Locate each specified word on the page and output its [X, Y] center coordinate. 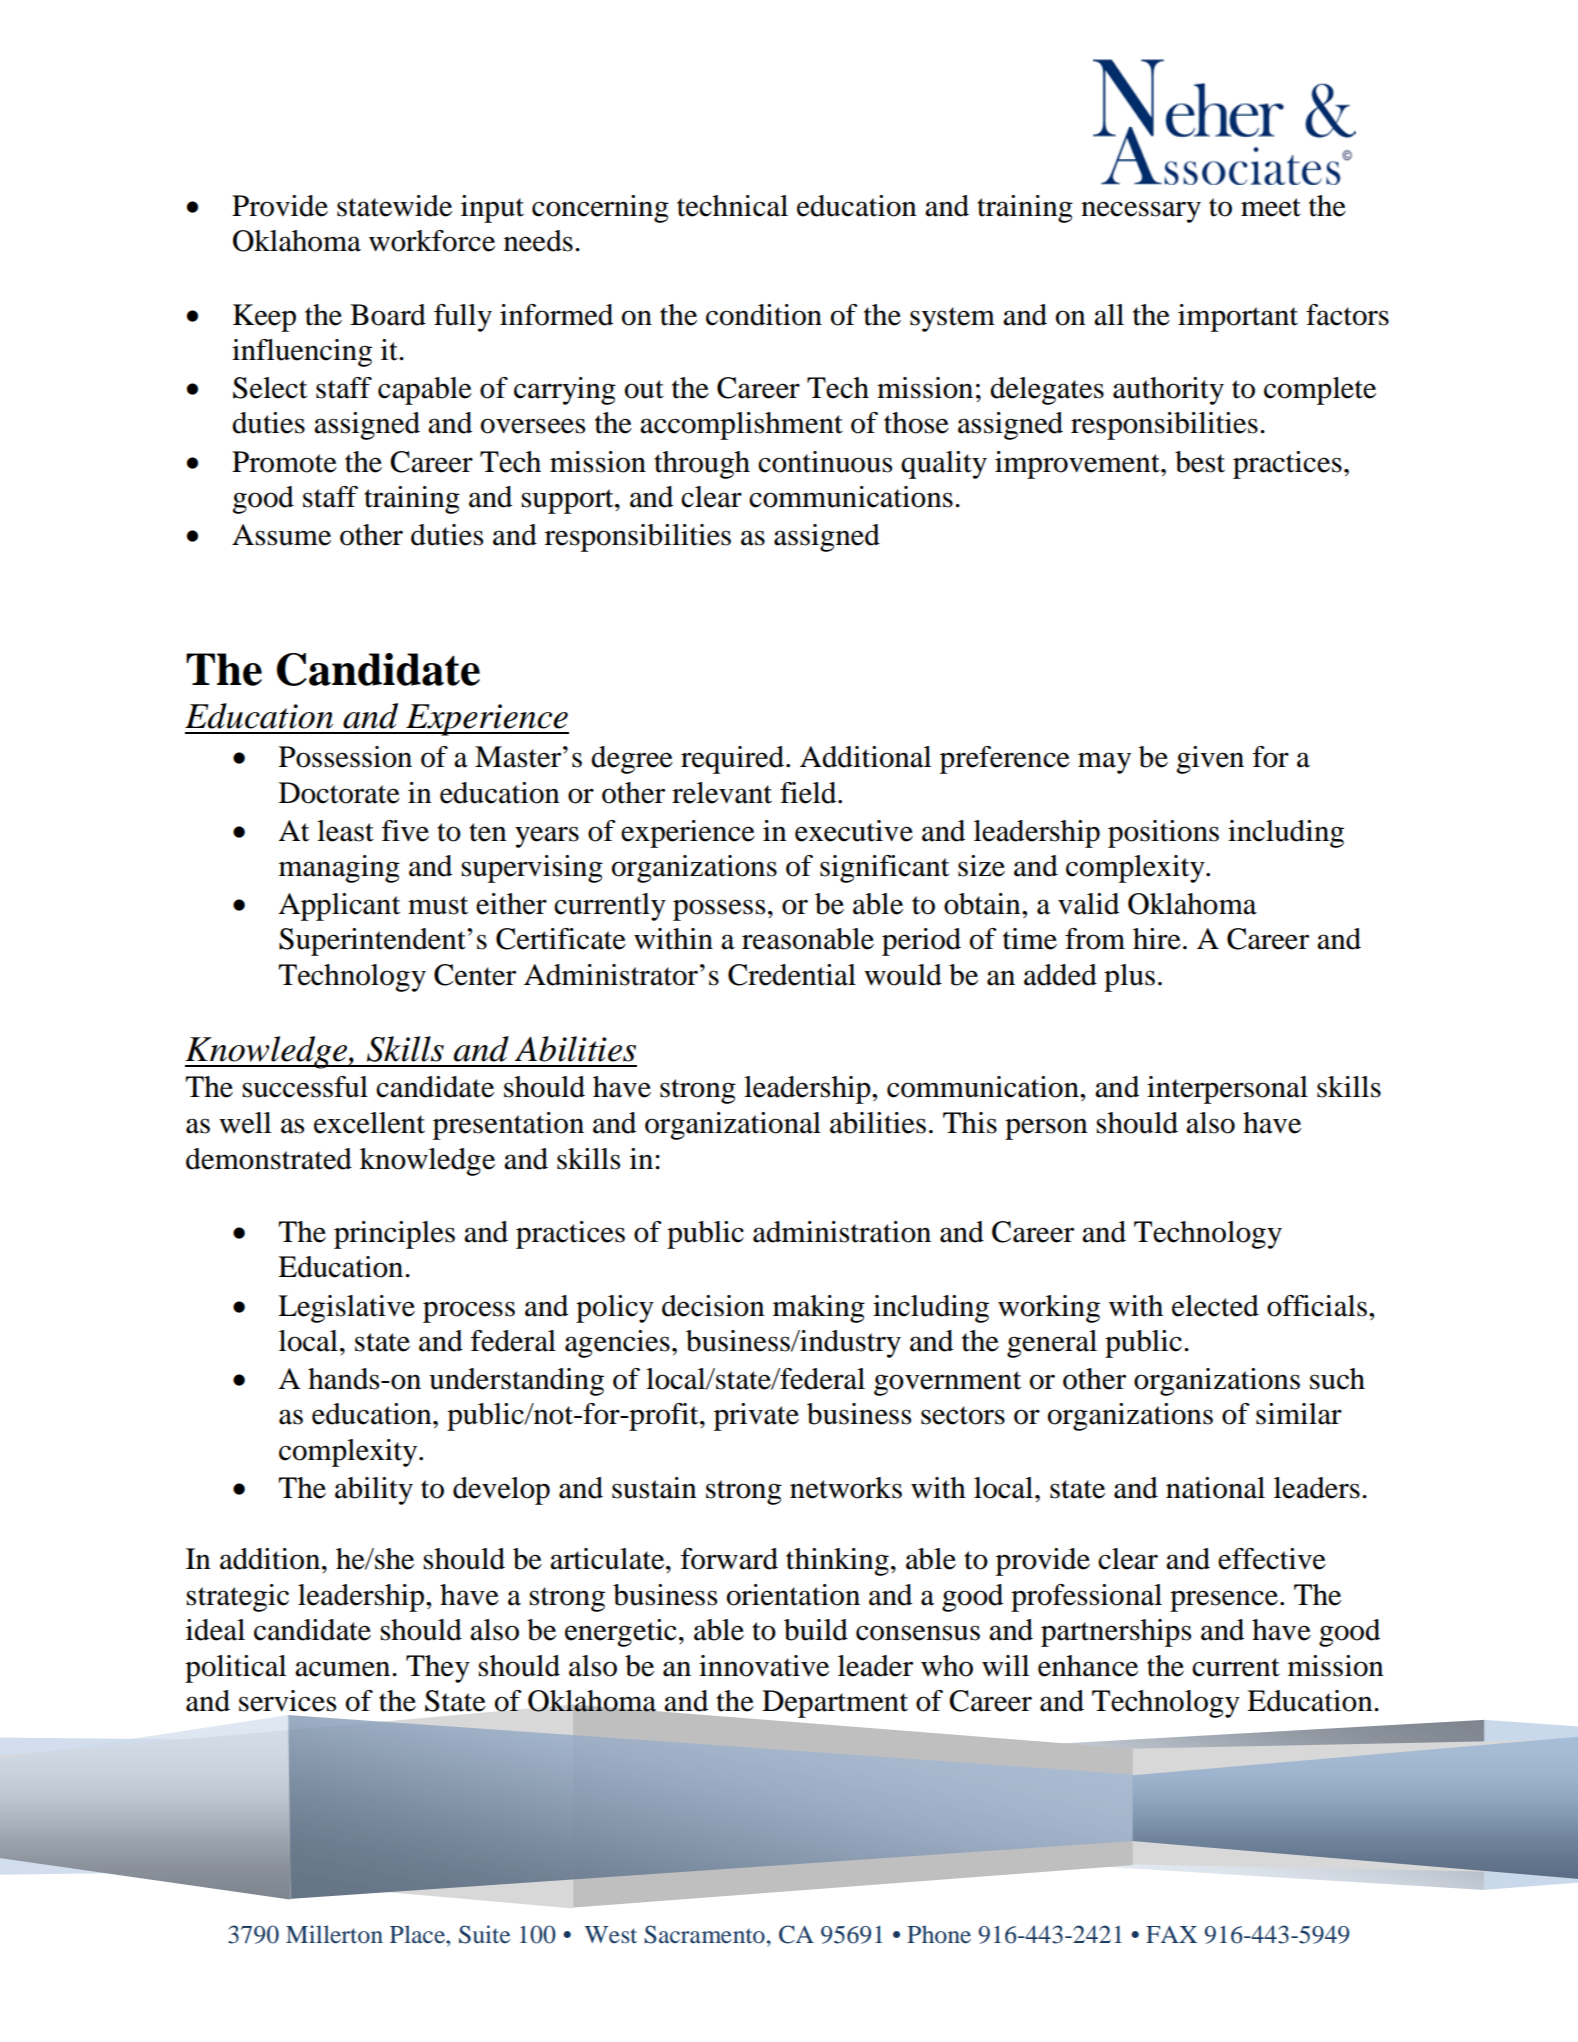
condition [764, 315]
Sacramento [704, 1934]
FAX [1171, 1934]
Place [418, 1934]
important [1238, 318]
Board [388, 315]
